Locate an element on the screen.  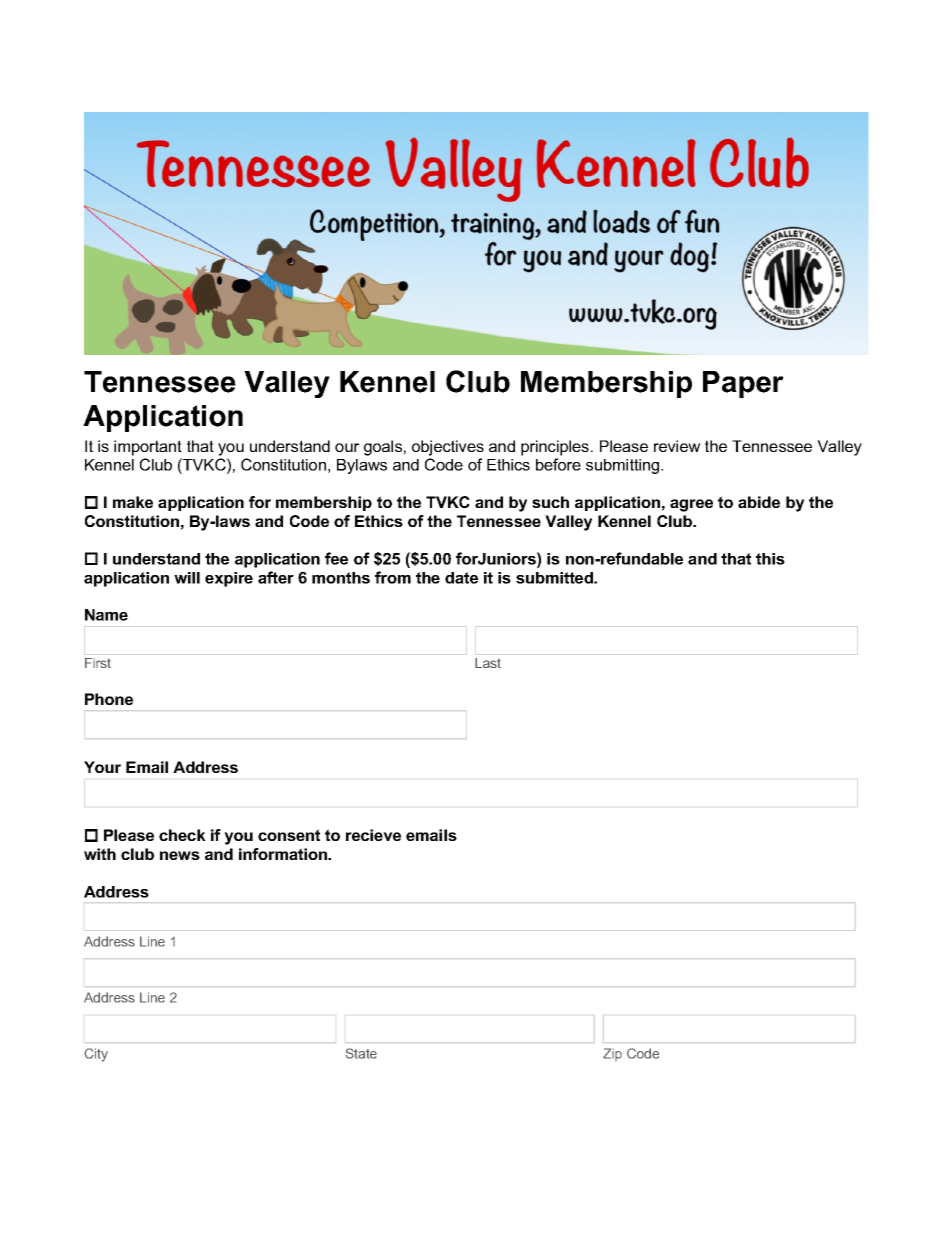
date is located at coordinates (461, 578).
